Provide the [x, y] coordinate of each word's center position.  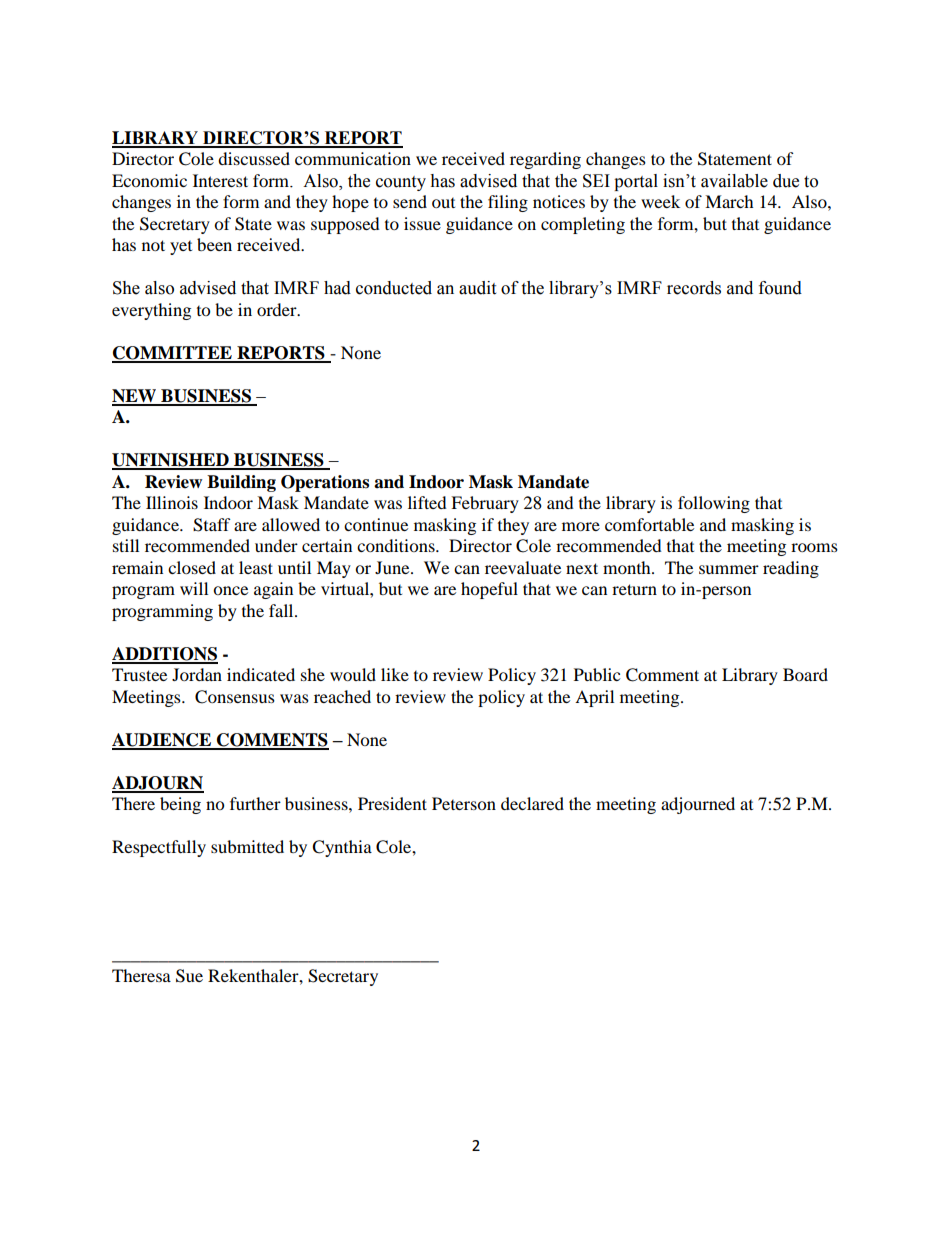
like [395, 674]
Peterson [464, 803]
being [180, 805]
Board [805, 674]
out [443, 203]
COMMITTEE [173, 354]
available [734, 181]
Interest [220, 180]
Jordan [197, 674]
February [485, 504]
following [714, 504]
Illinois [172, 502]
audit [477, 288]
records [694, 288]
